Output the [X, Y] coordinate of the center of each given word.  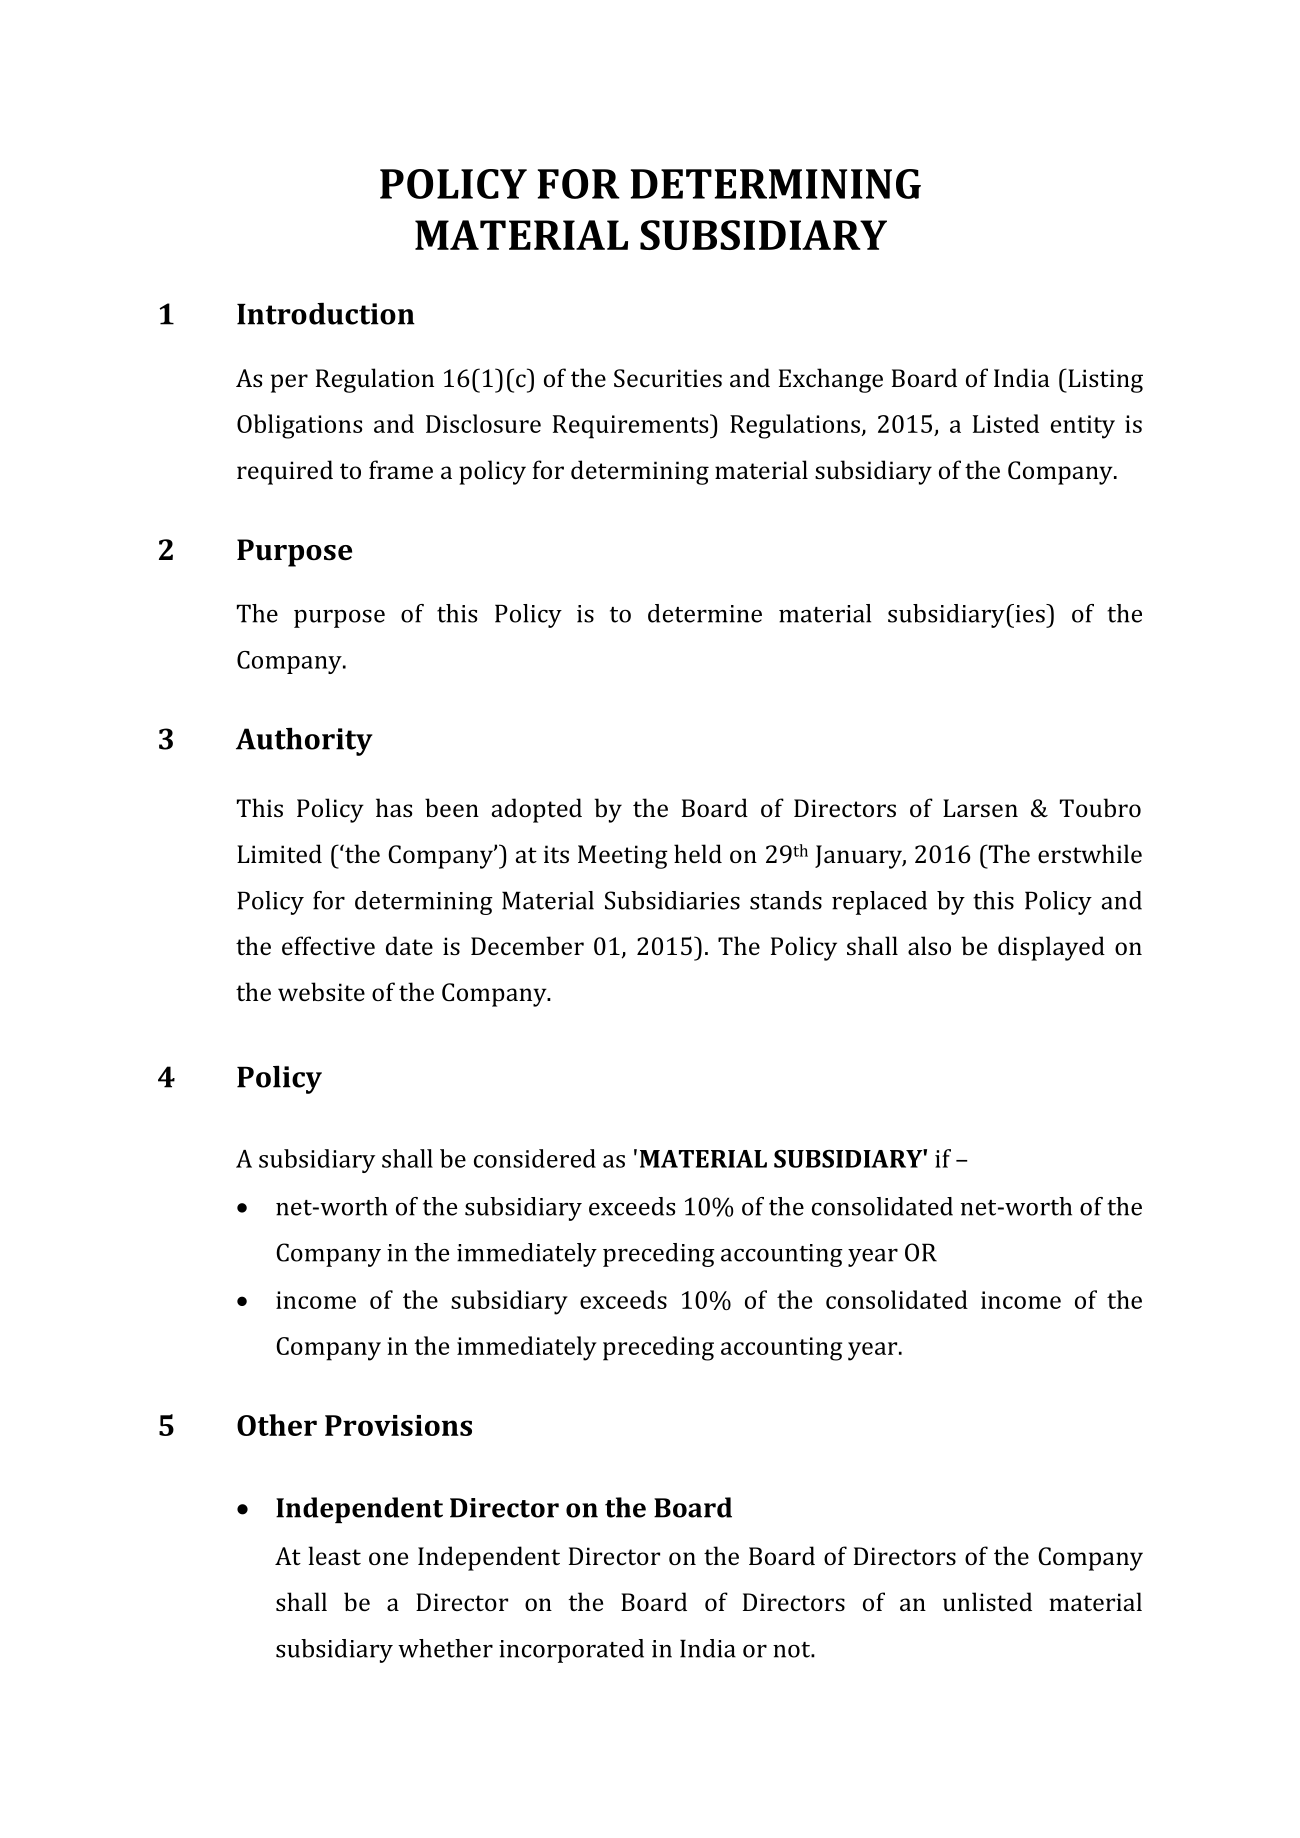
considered [535, 1158]
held [698, 853]
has [394, 807]
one [388, 1558]
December [527, 945]
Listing [1104, 381]
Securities [668, 378]
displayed [1051, 948]
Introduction [326, 314]
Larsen [980, 808]
